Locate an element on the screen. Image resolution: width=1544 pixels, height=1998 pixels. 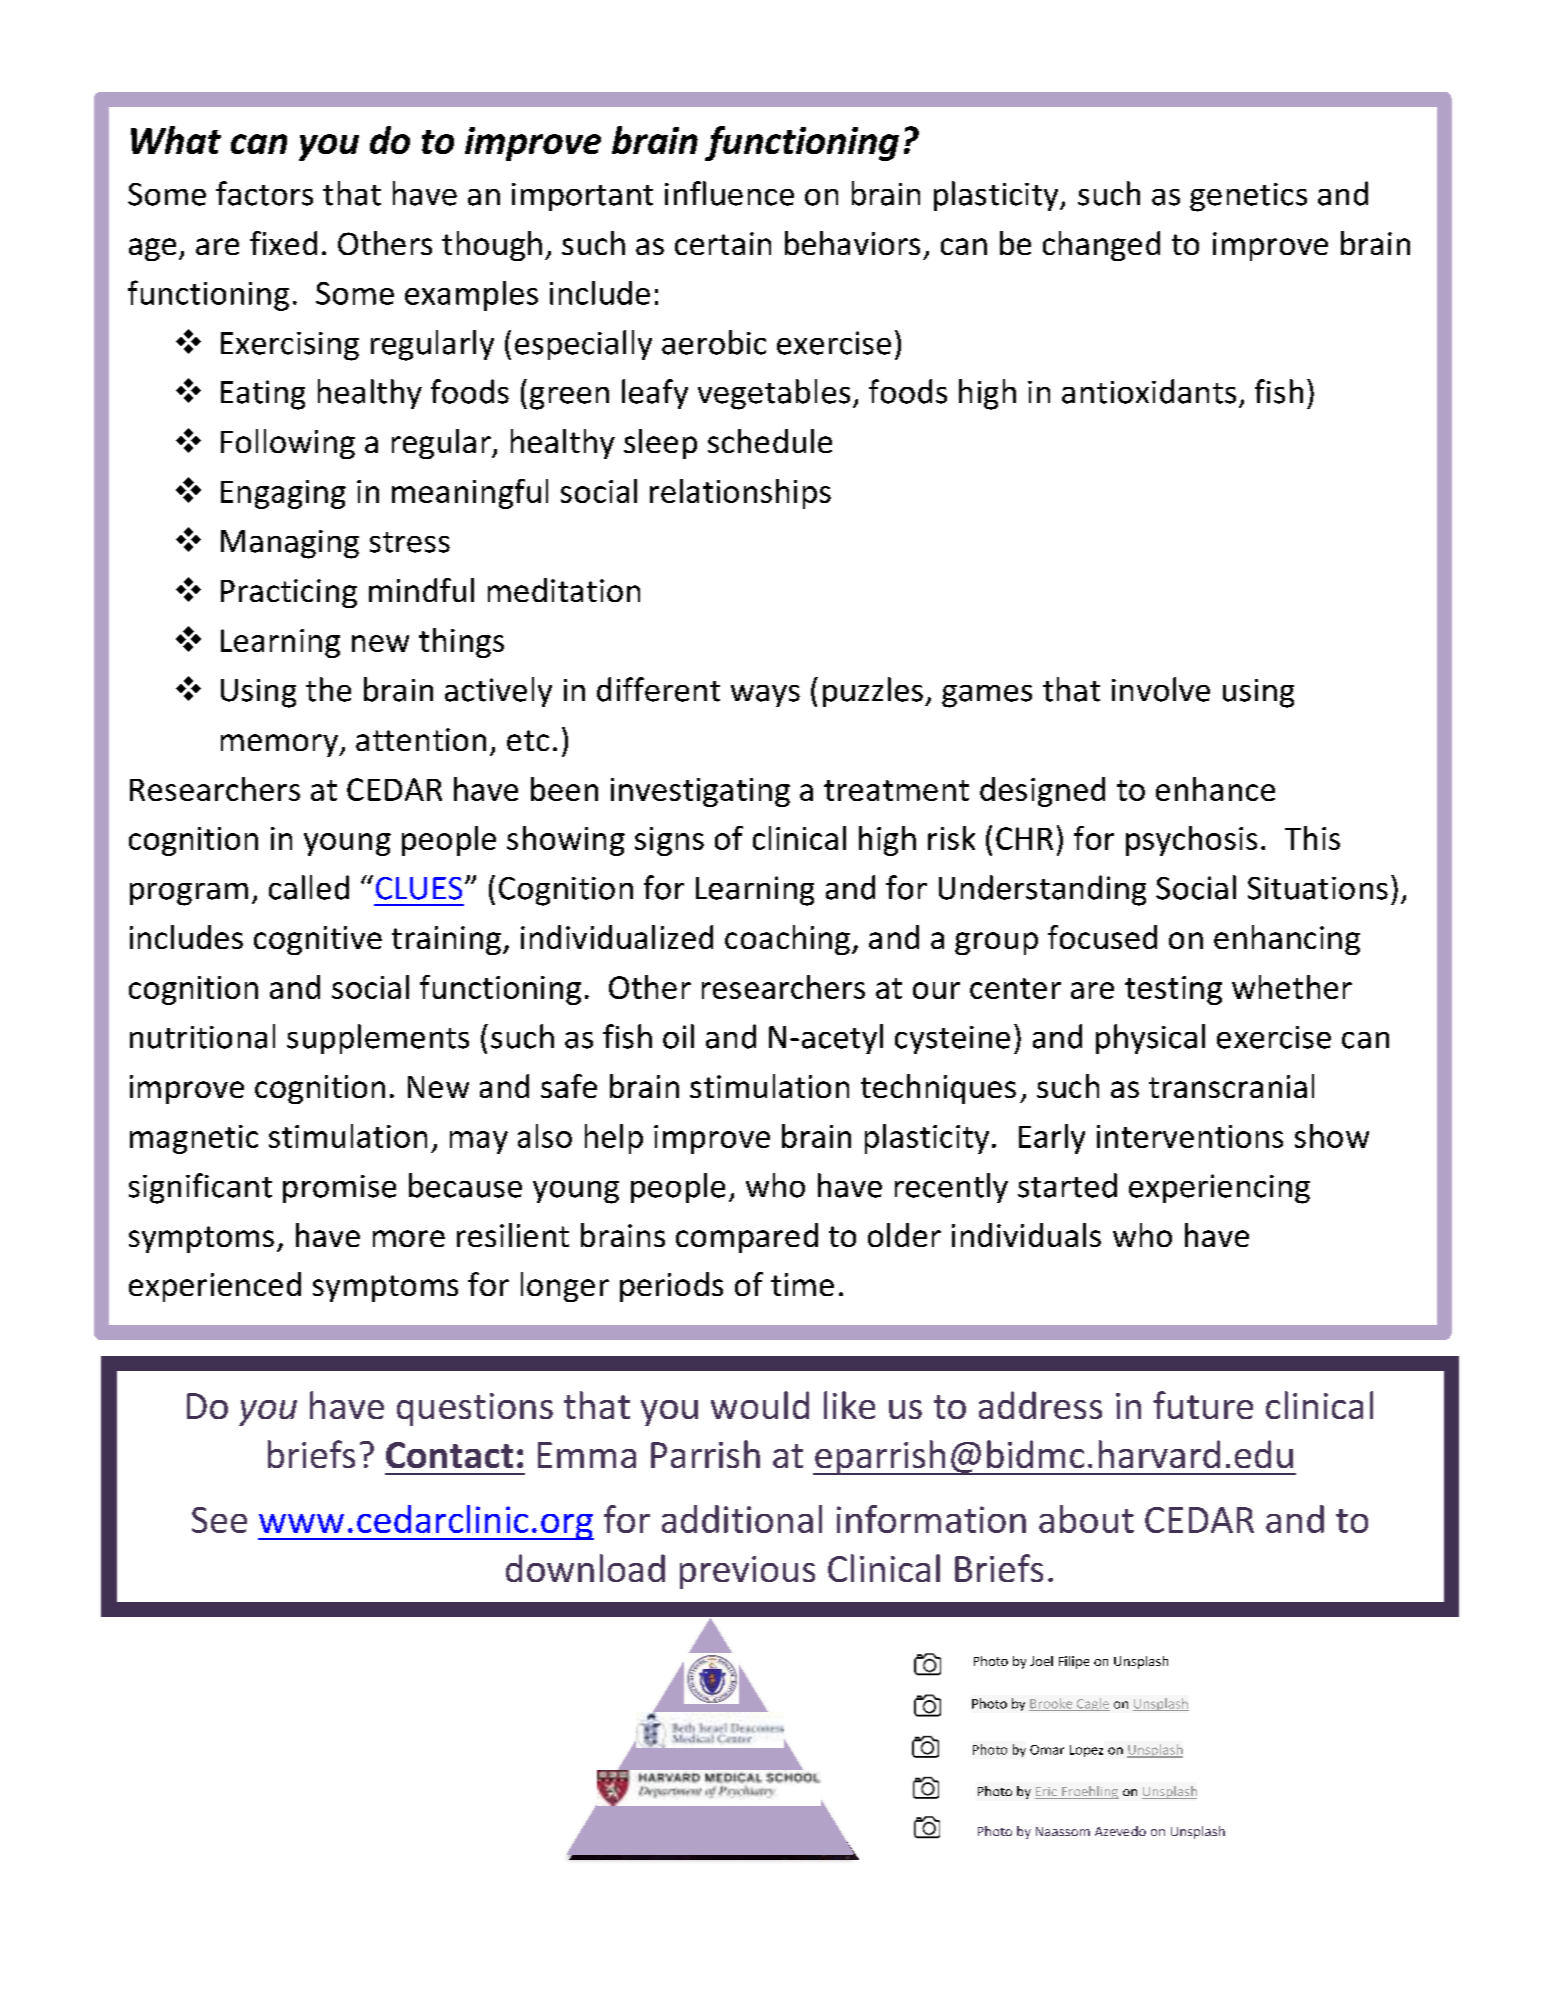
influence is located at coordinates (729, 193).
